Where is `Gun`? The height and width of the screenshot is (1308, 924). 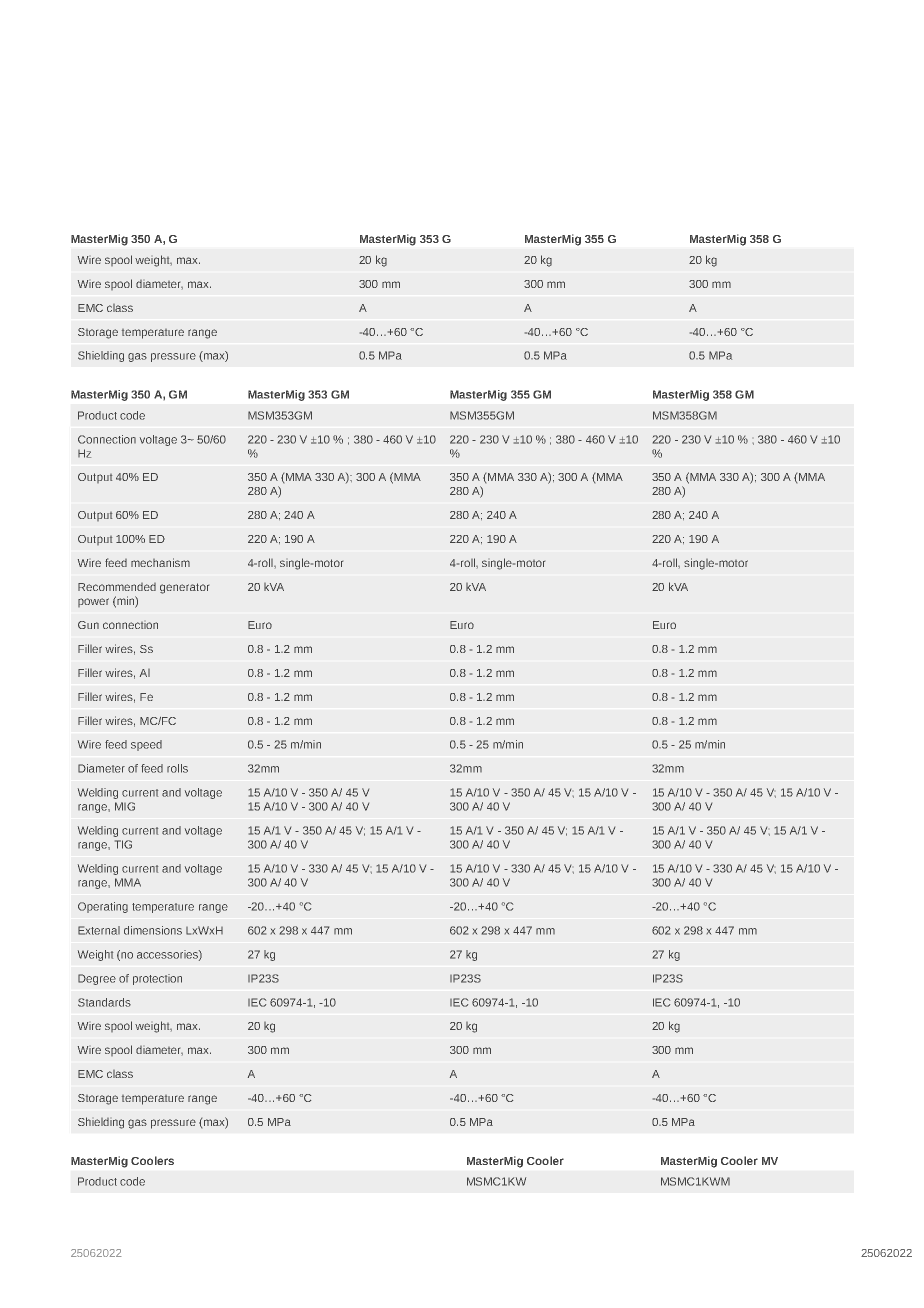 Gun is located at coordinates (88, 625).
